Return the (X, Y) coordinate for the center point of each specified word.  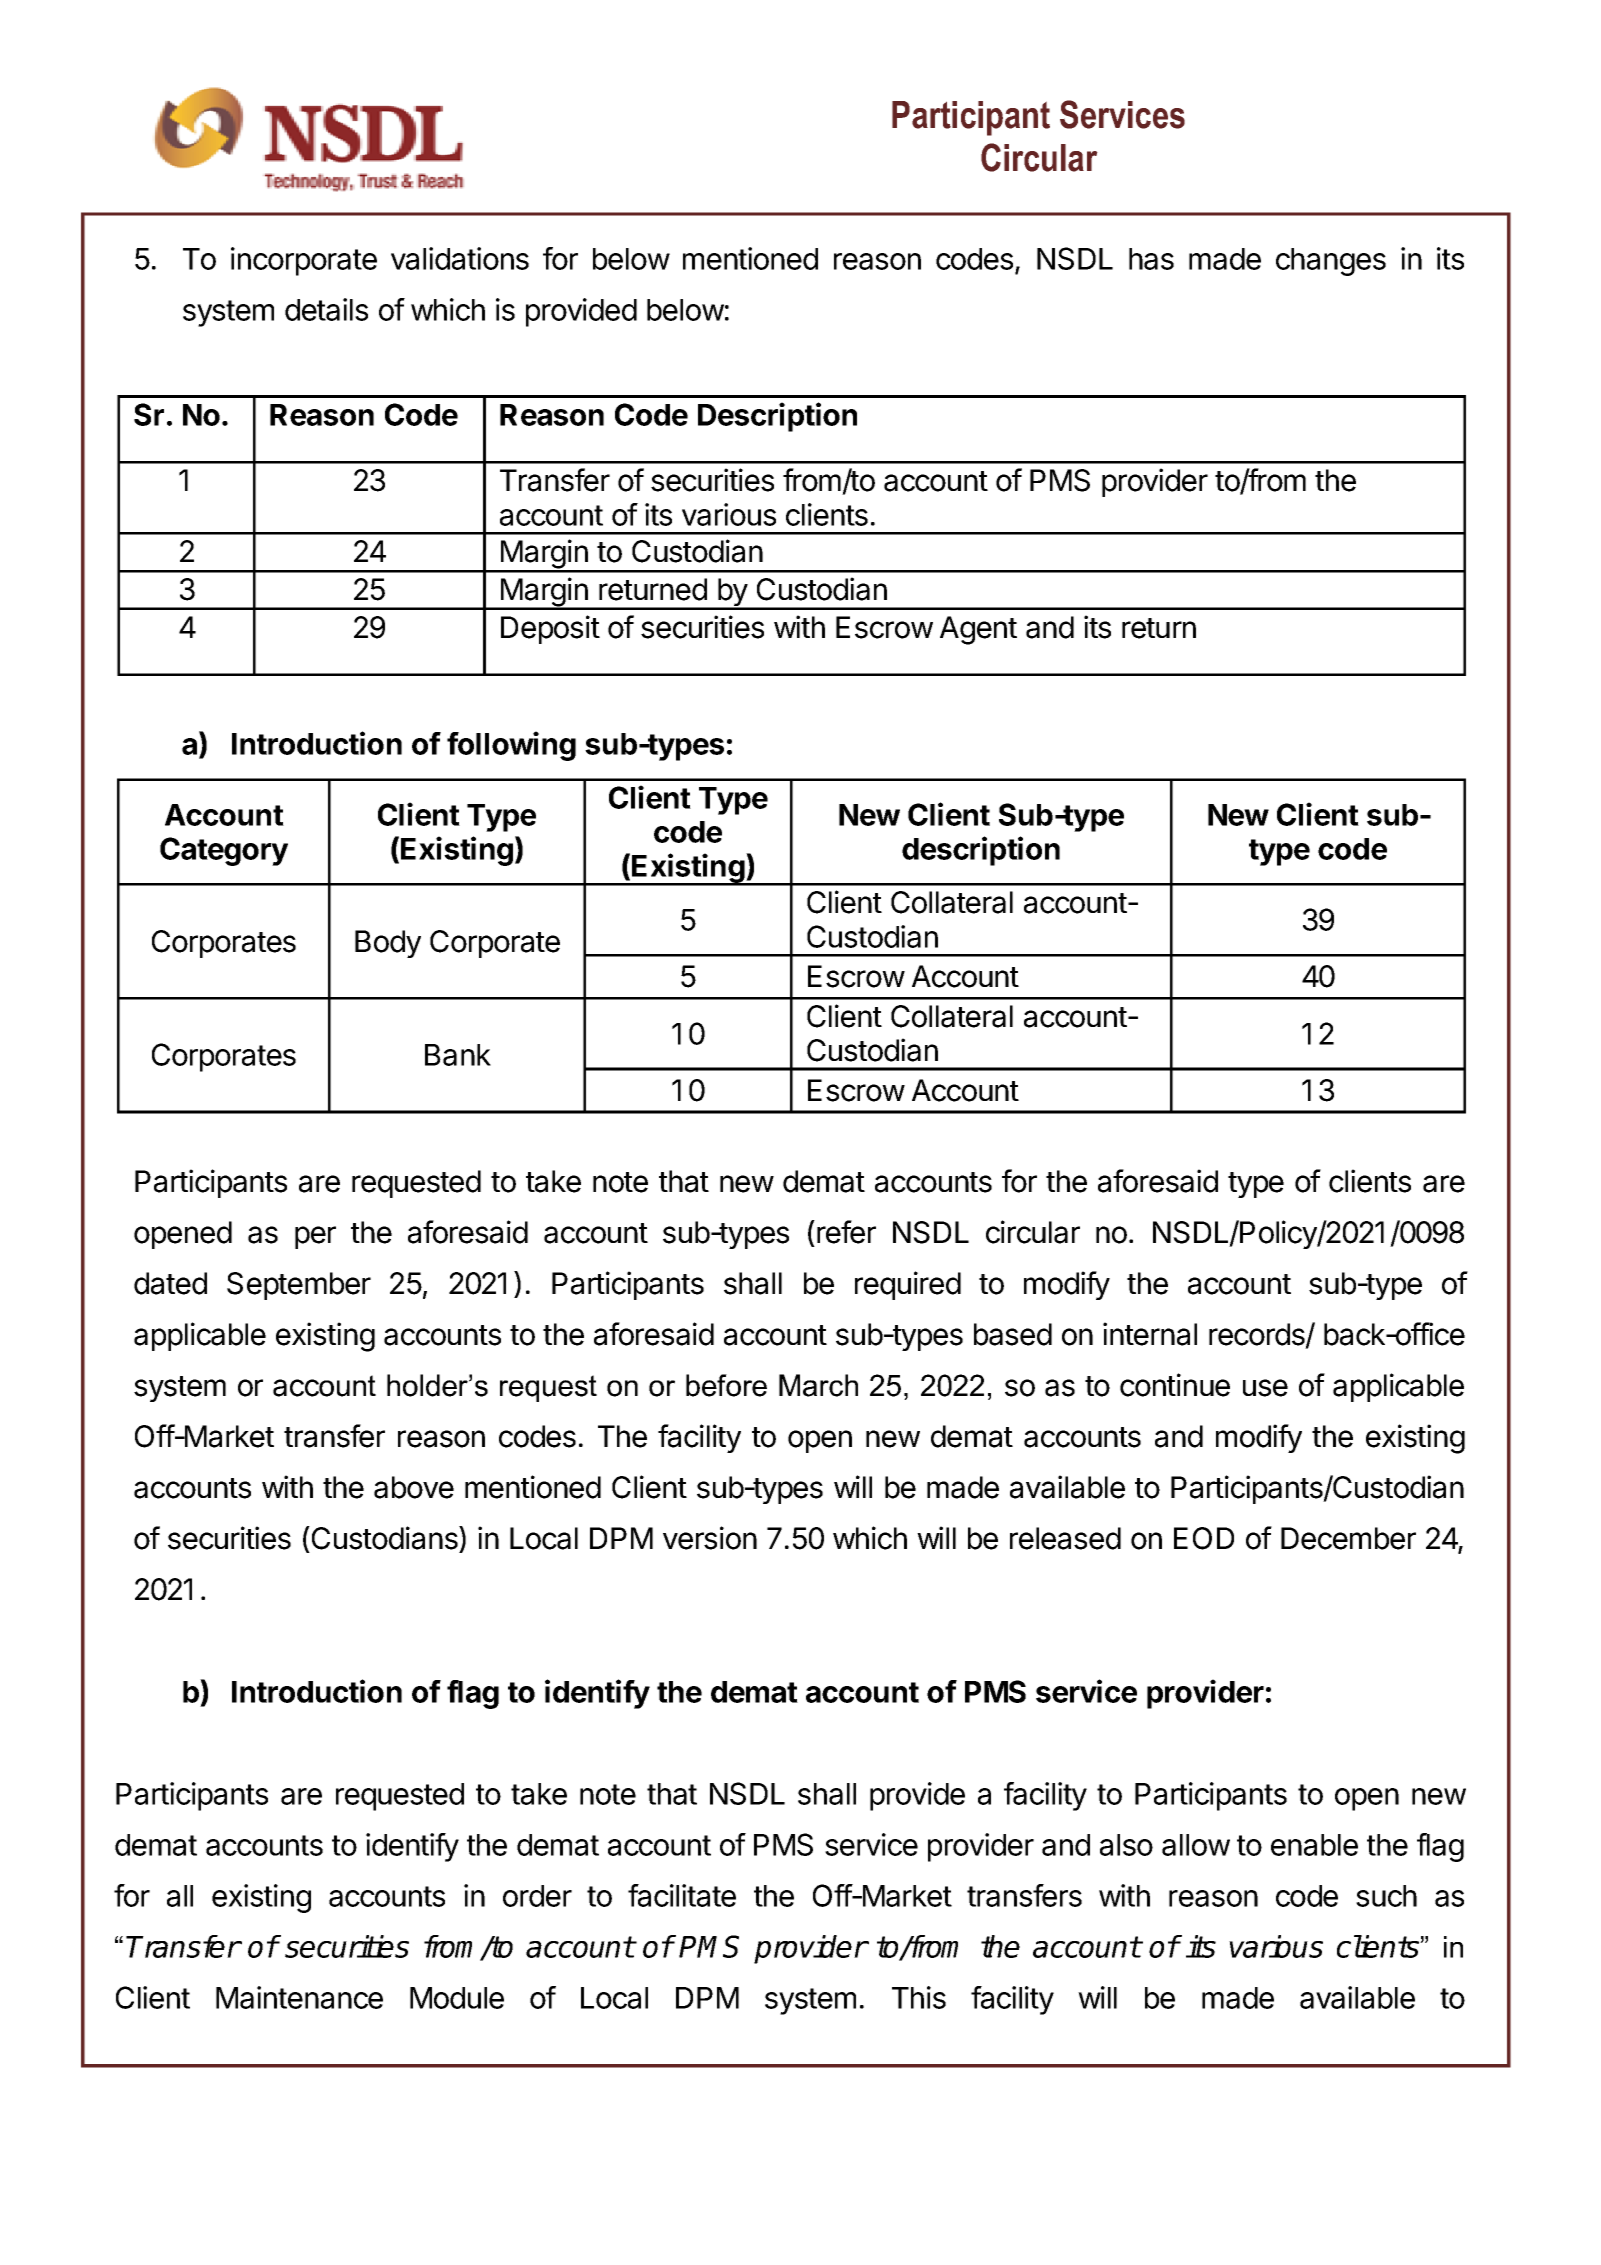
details (326, 309)
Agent (978, 630)
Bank (458, 1055)
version (710, 1538)
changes (1331, 262)
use (1265, 1388)
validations (460, 258)
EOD (1204, 1538)
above (414, 1487)
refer (846, 1232)
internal (1150, 1334)
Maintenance (299, 1997)
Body (388, 944)
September (299, 1286)
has (1151, 259)
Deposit (550, 629)
